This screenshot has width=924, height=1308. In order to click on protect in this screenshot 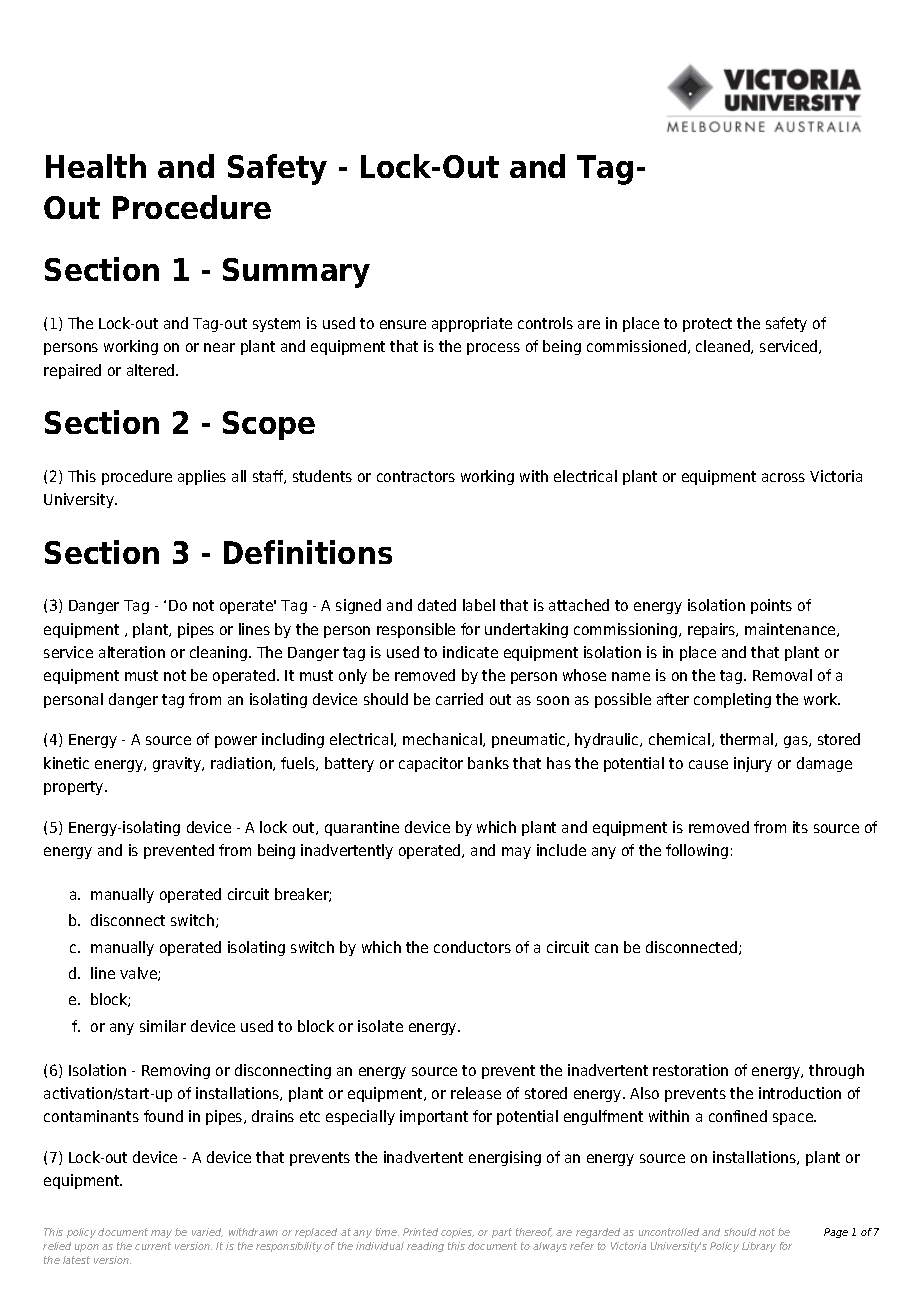, I will do `click(707, 325)`.
